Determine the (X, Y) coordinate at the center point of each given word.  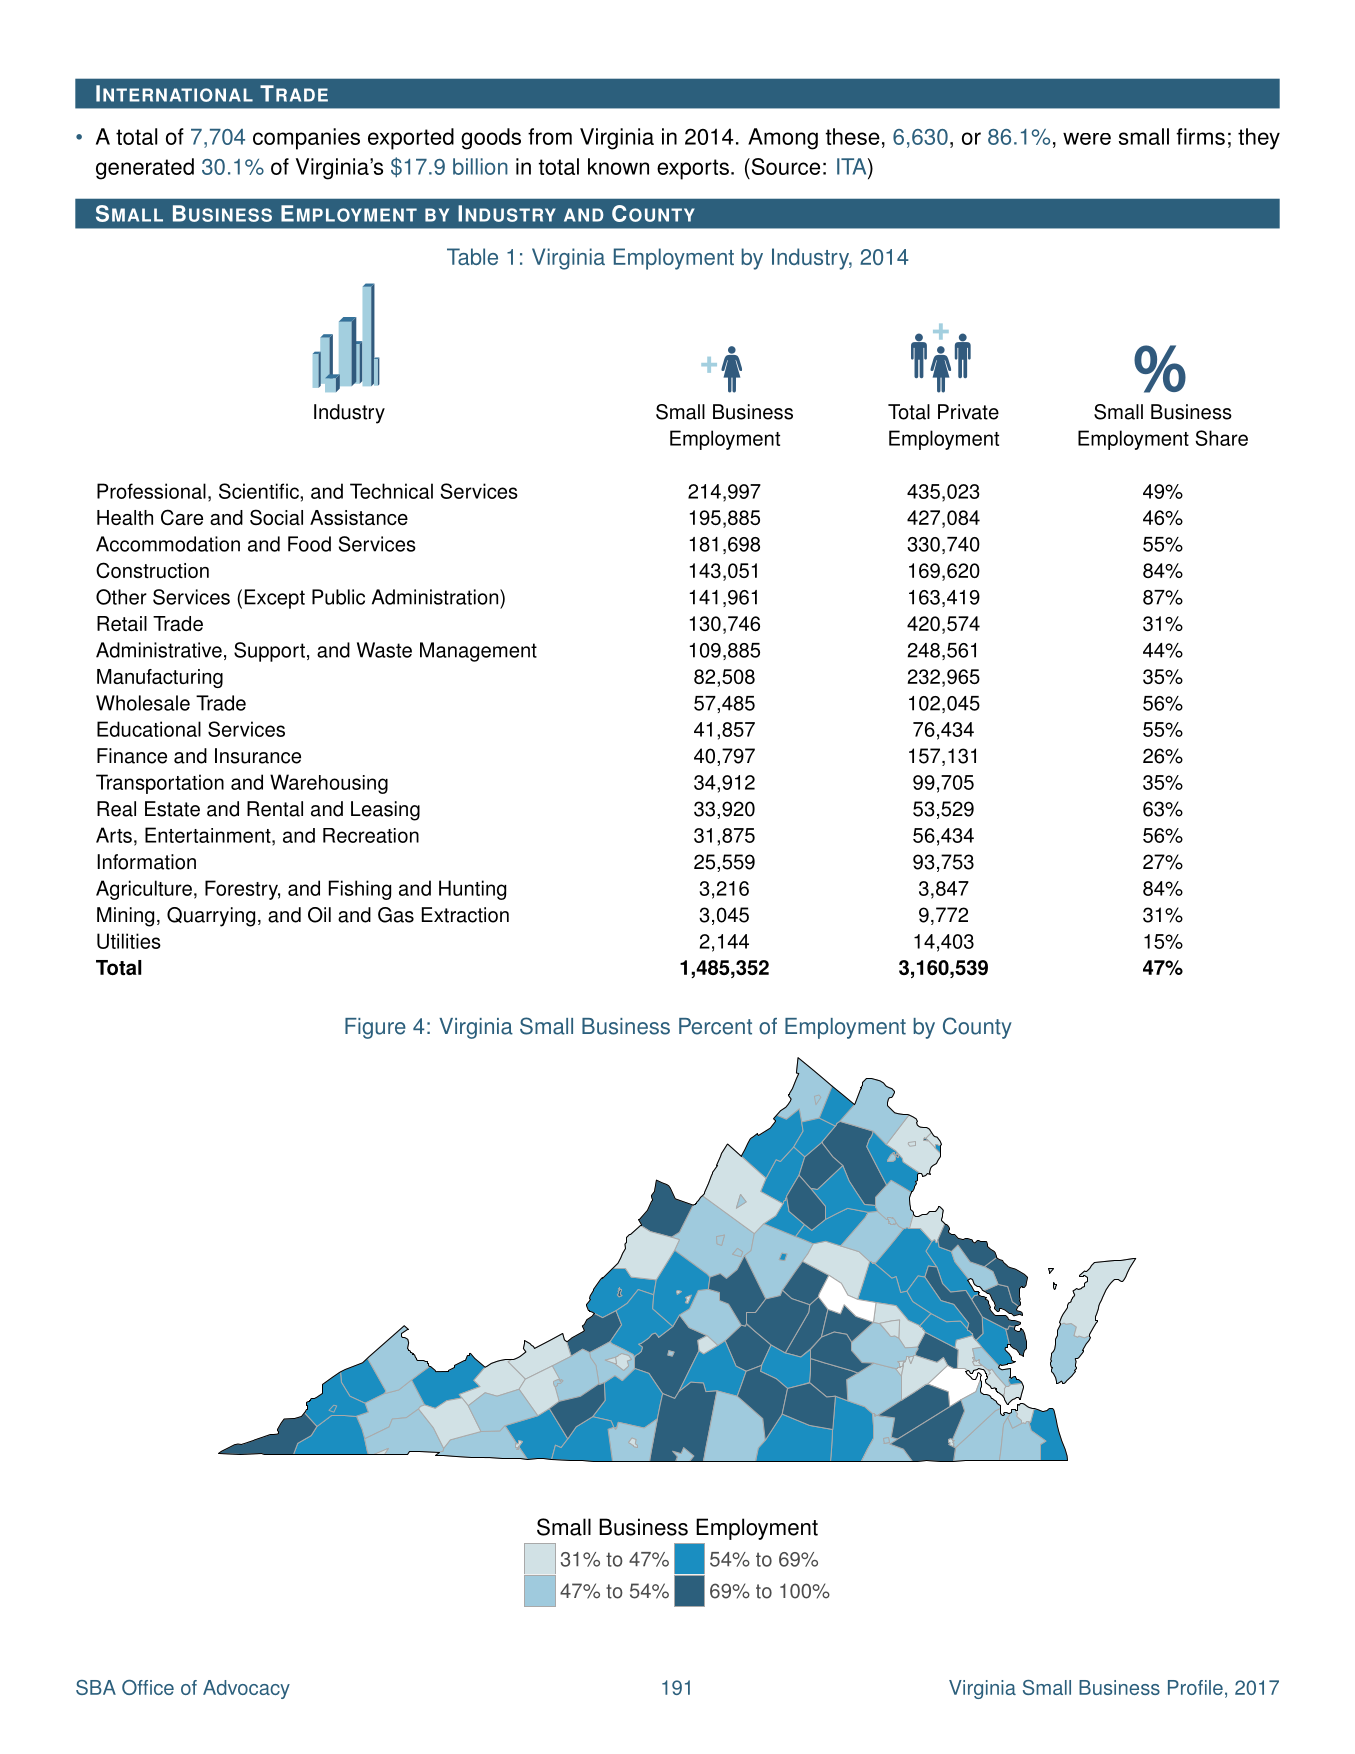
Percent (715, 1026)
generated (145, 169)
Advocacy (246, 1689)
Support (269, 652)
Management (478, 652)
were (1087, 139)
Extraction (465, 915)
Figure (375, 1028)
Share (1222, 438)
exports (693, 169)
